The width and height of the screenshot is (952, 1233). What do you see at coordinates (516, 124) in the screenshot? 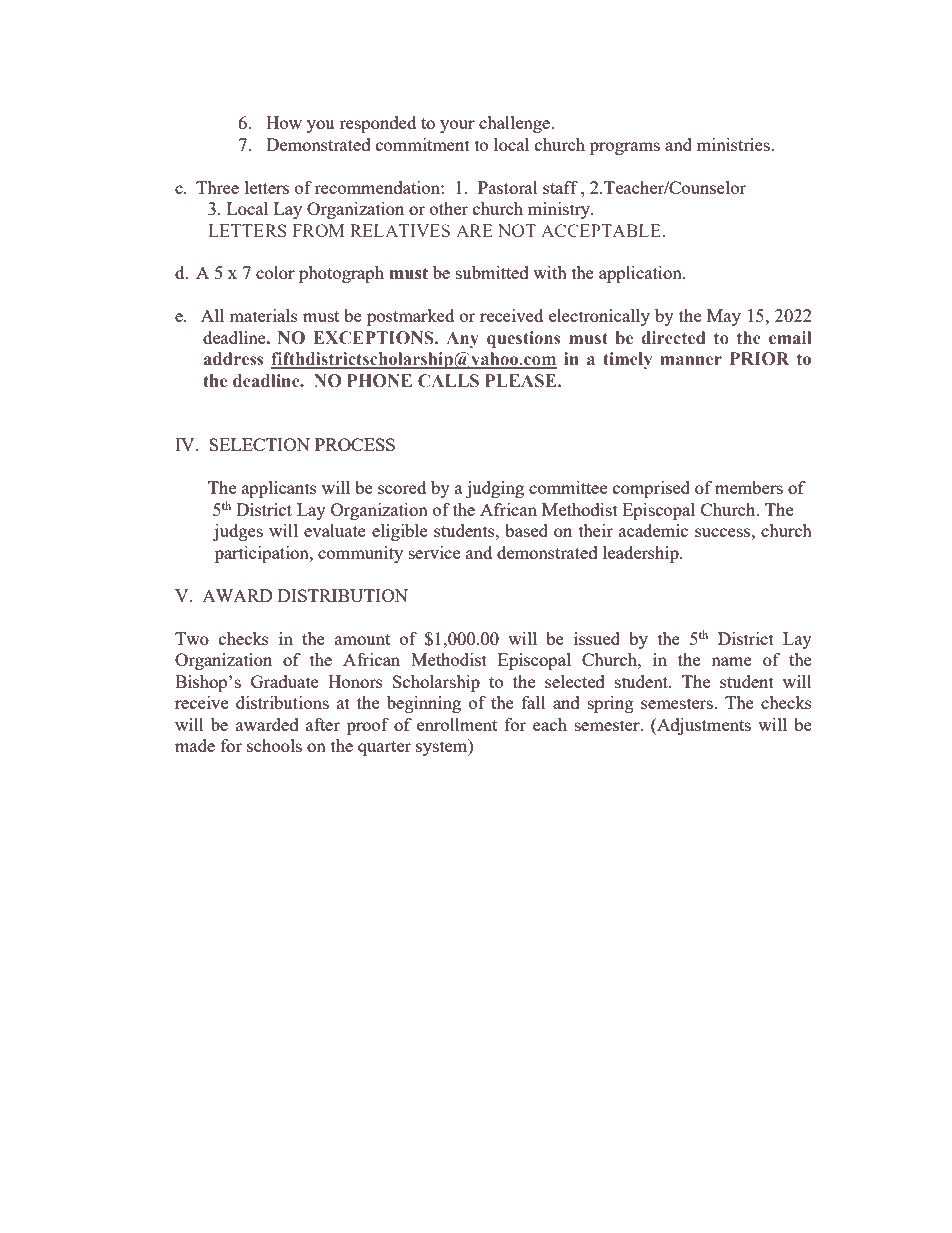
I see `challenge` at bounding box center [516, 124].
